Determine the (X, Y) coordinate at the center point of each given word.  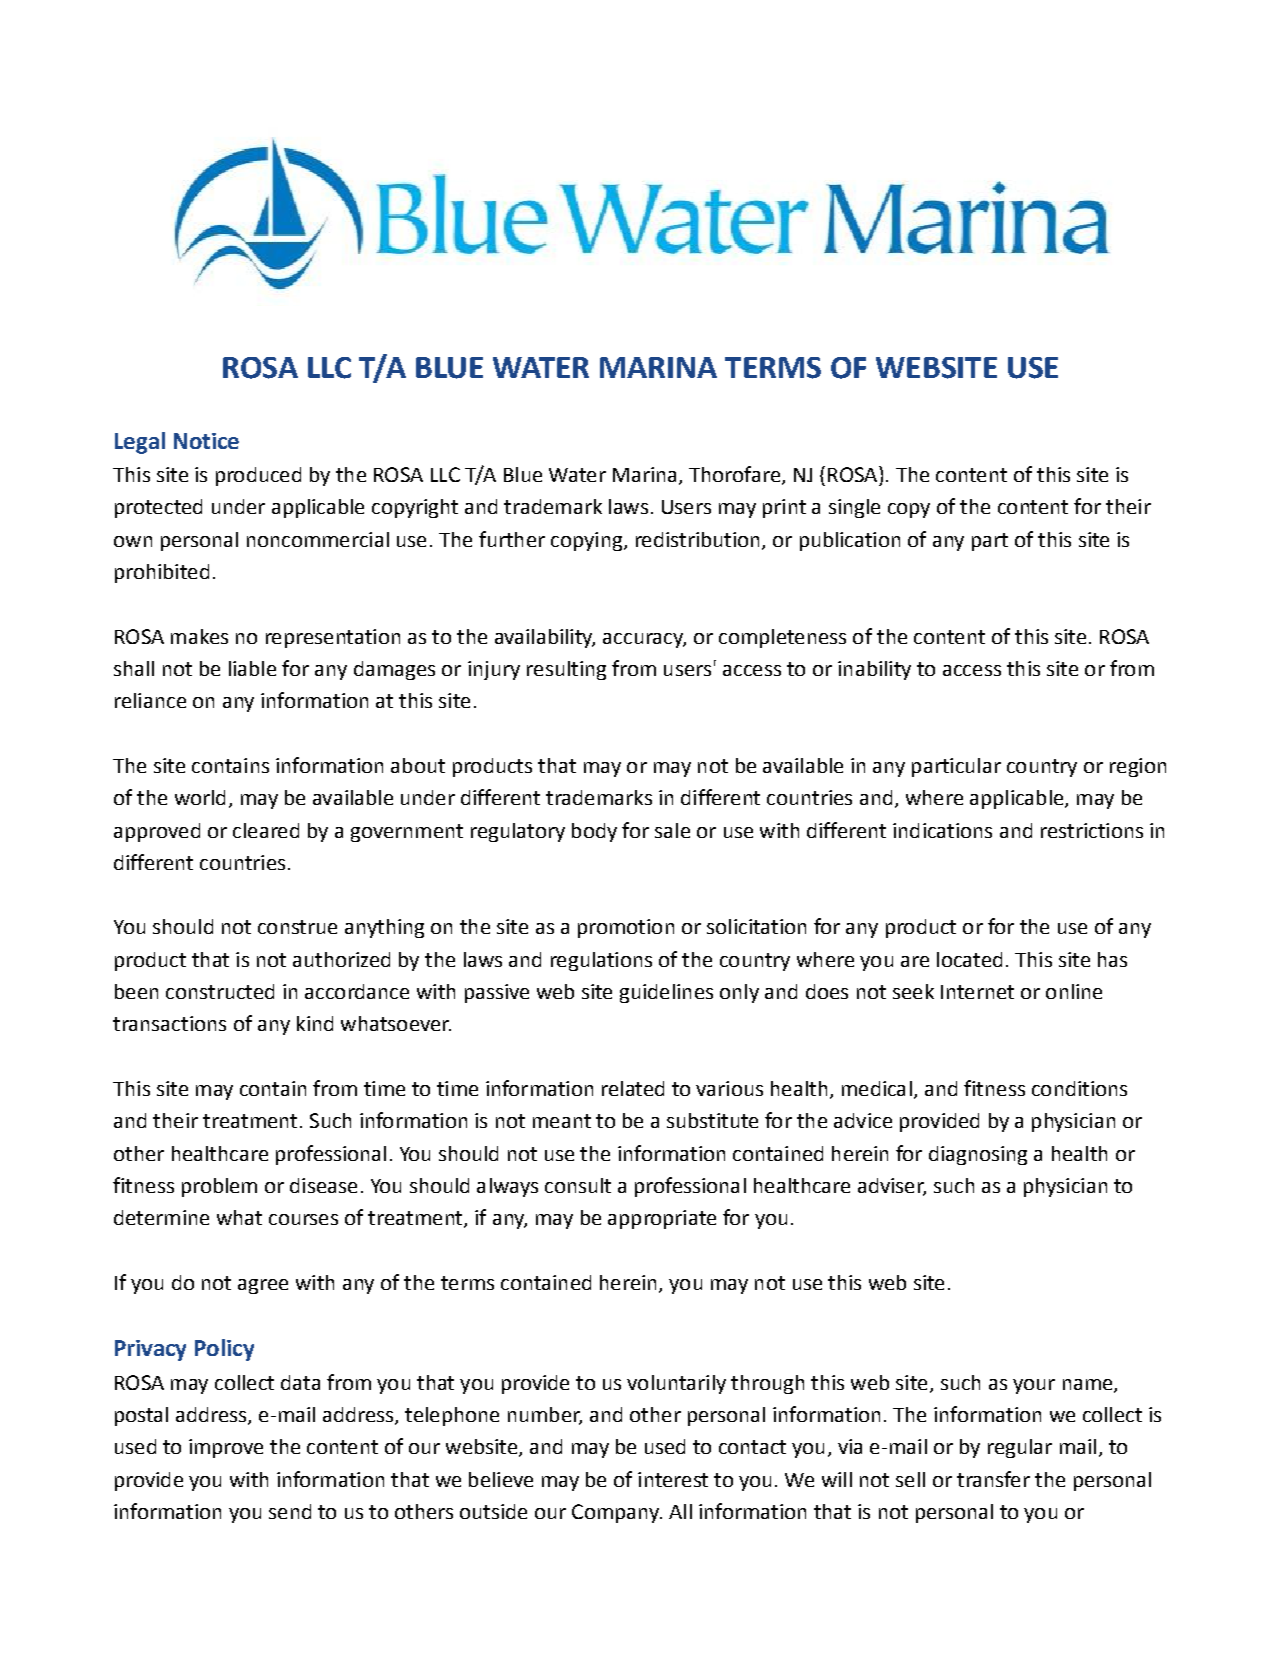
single (854, 508)
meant (562, 1121)
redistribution (697, 539)
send (290, 1511)
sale (672, 830)
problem (219, 1187)
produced (258, 476)
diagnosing (978, 1155)
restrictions (1092, 830)
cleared (266, 830)
